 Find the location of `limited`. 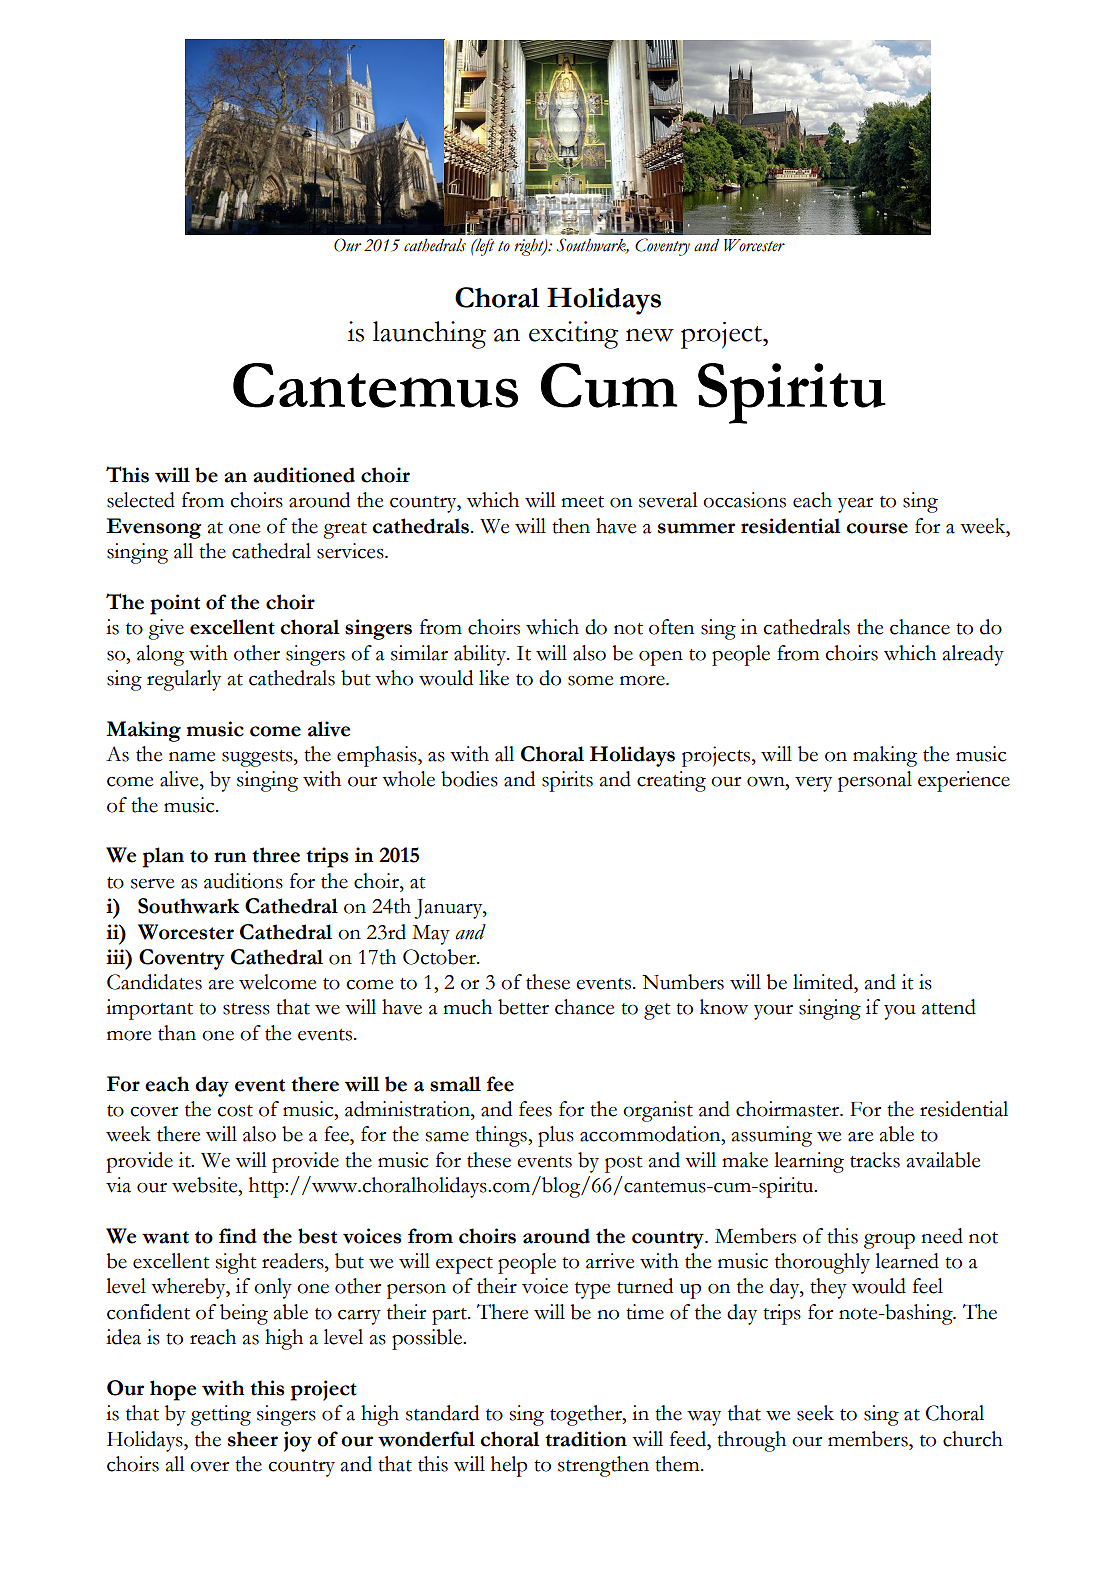

limited is located at coordinates (824, 982).
